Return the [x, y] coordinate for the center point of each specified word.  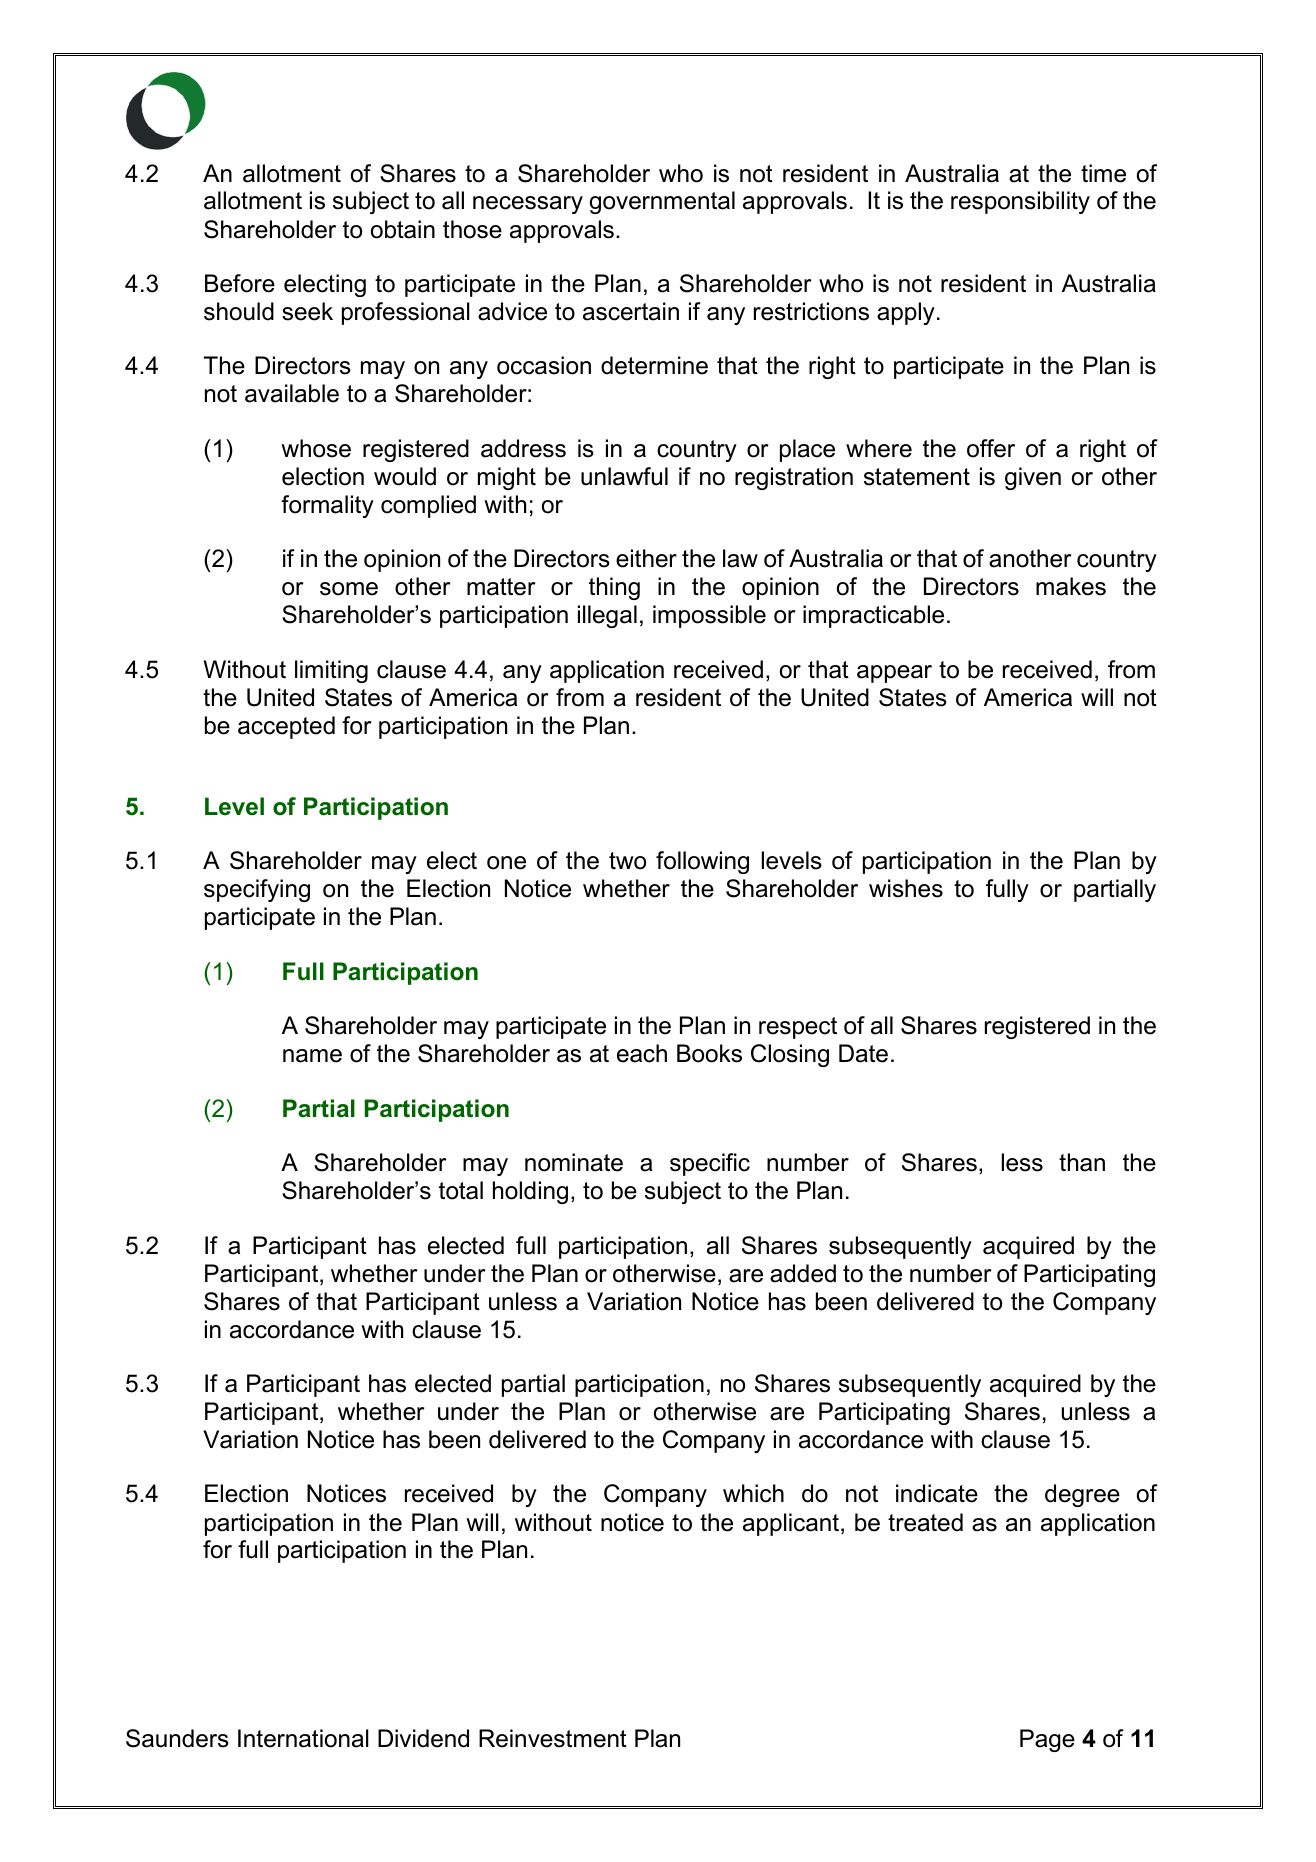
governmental [662, 202]
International [303, 1738]
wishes [906, 888]
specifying [257, 890]
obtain [403, 229]
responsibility [1020, 202]
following [702, 862]
